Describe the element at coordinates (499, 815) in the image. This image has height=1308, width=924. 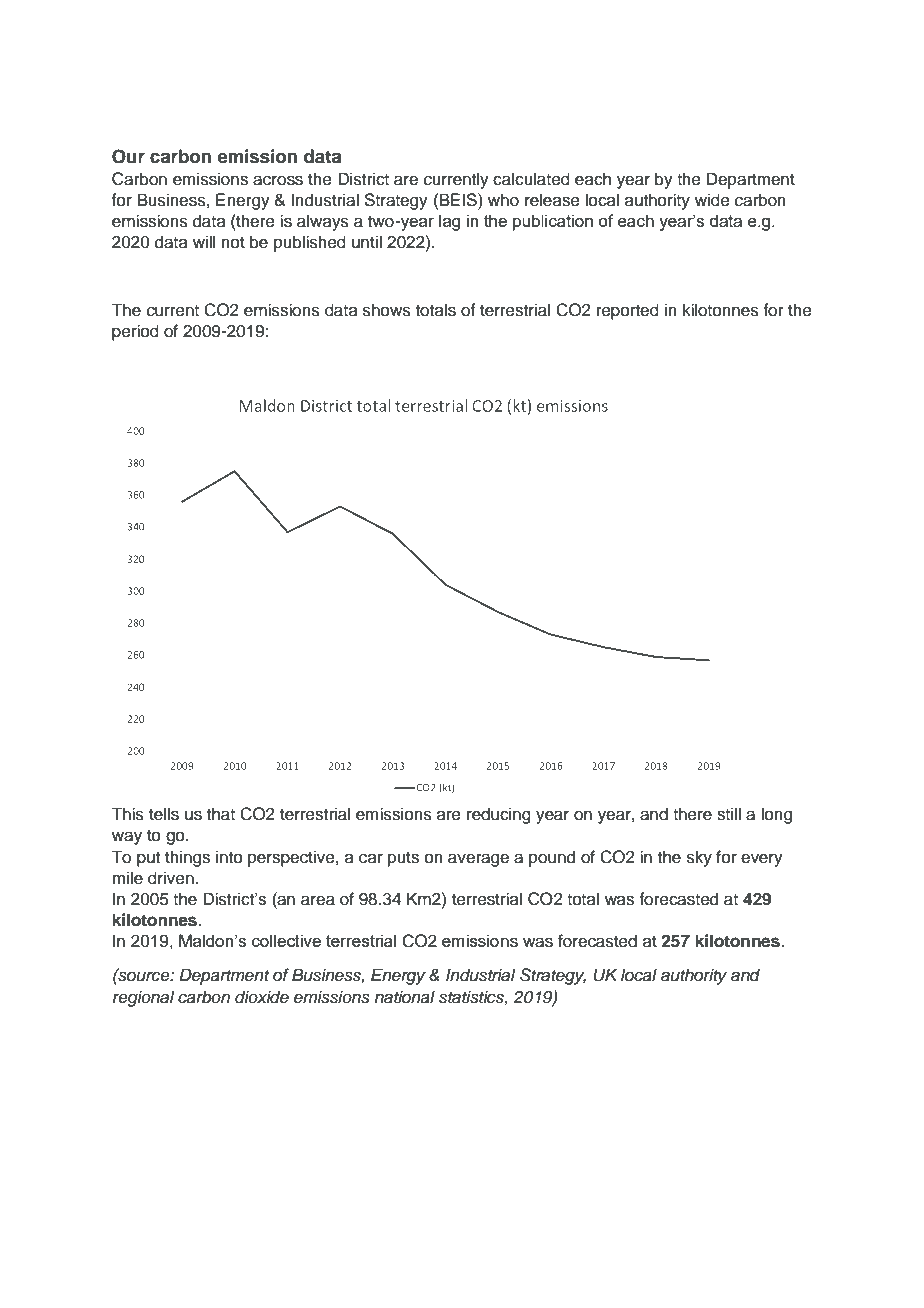
I see `reducing` at that location.
